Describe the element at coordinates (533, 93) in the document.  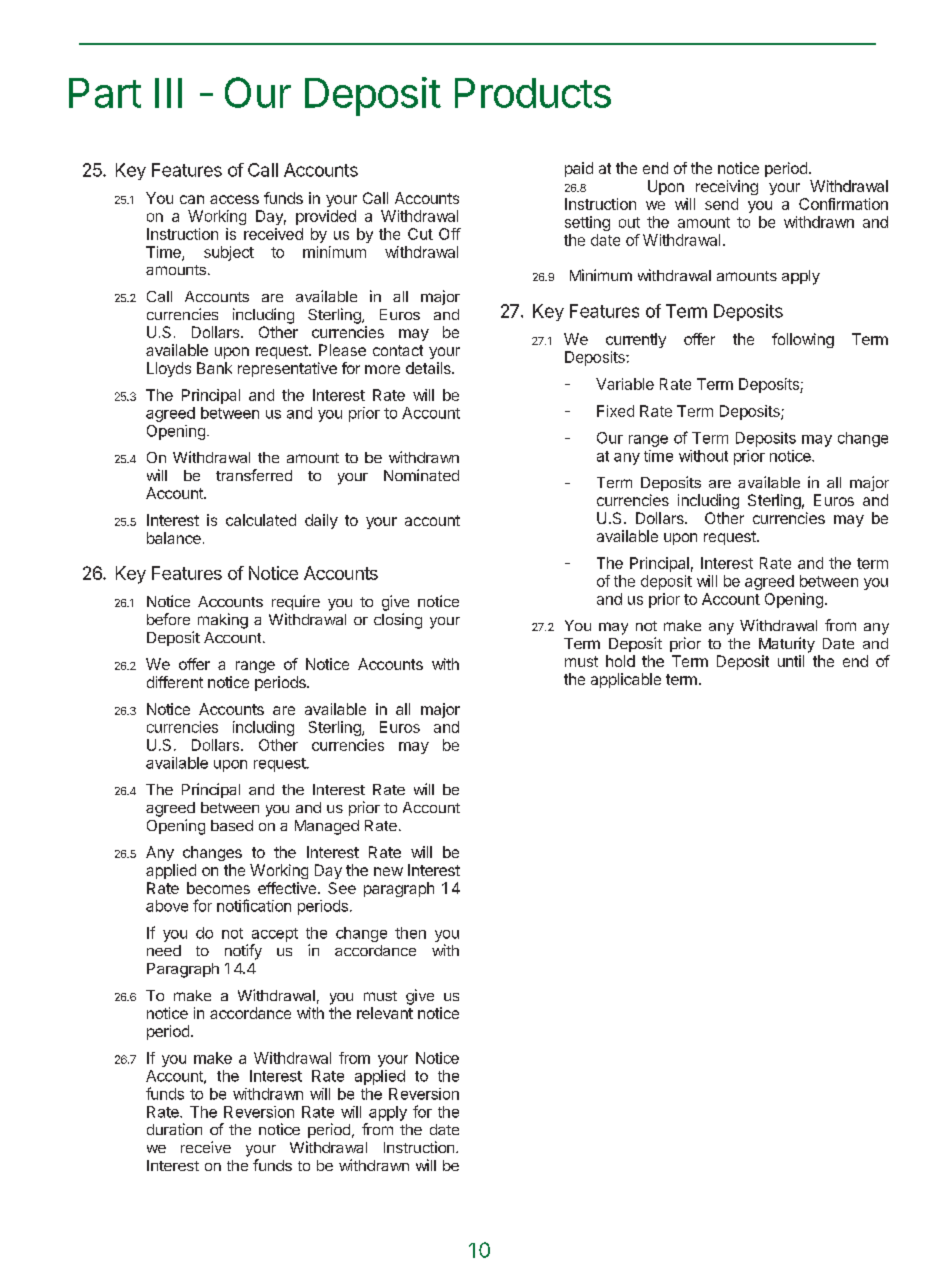
I see `Products` at that location.
